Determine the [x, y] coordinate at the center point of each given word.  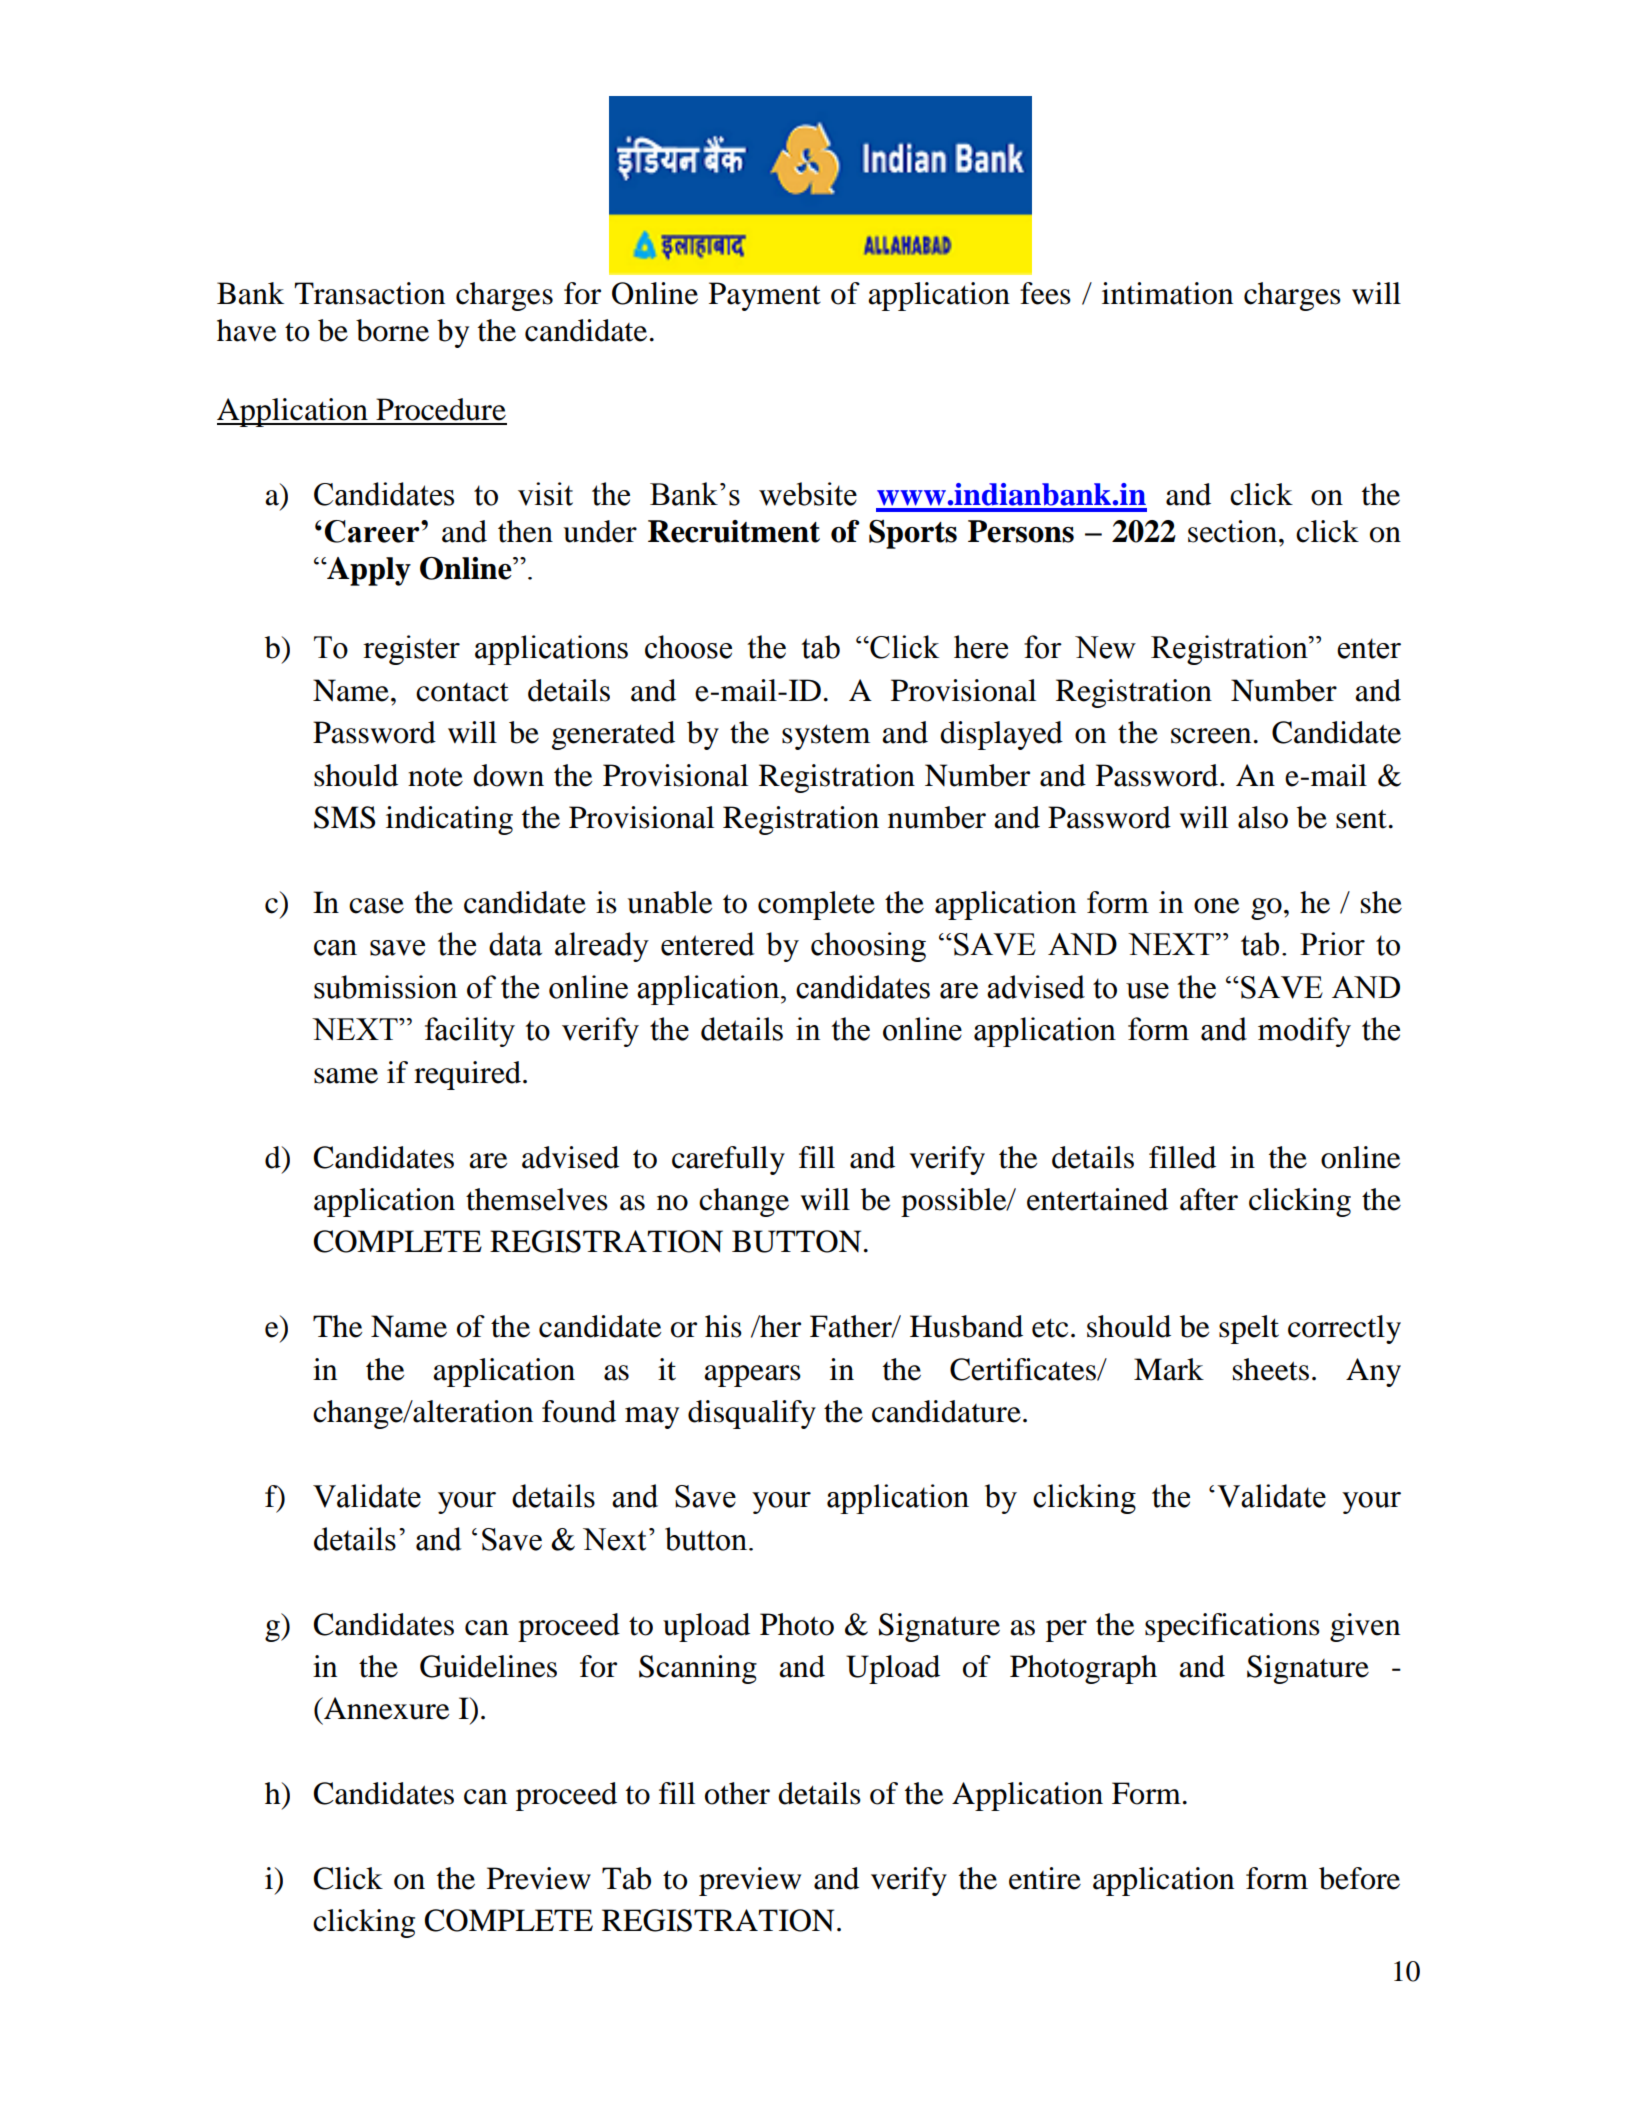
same [346, 1076]
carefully [728, 1160]
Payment [765, 296]
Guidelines [488, 1666]
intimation [1167, 293]
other [737, 1793]
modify [1304, 1032]
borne [392, 330]
